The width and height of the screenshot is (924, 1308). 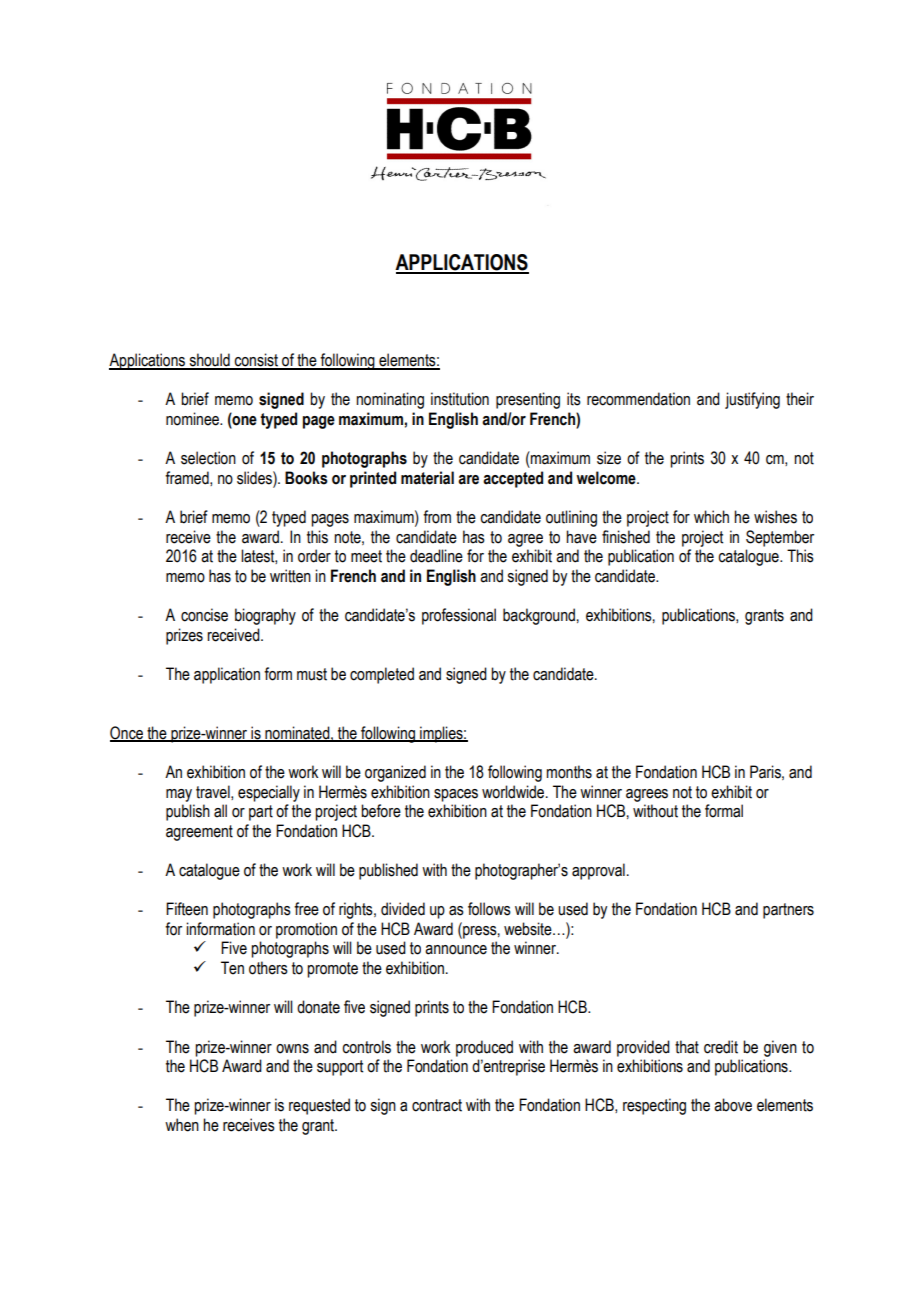 What do you see at coordinates (780, 538) in the screenshot?
I see `September` at bounding box center [780, 538].
